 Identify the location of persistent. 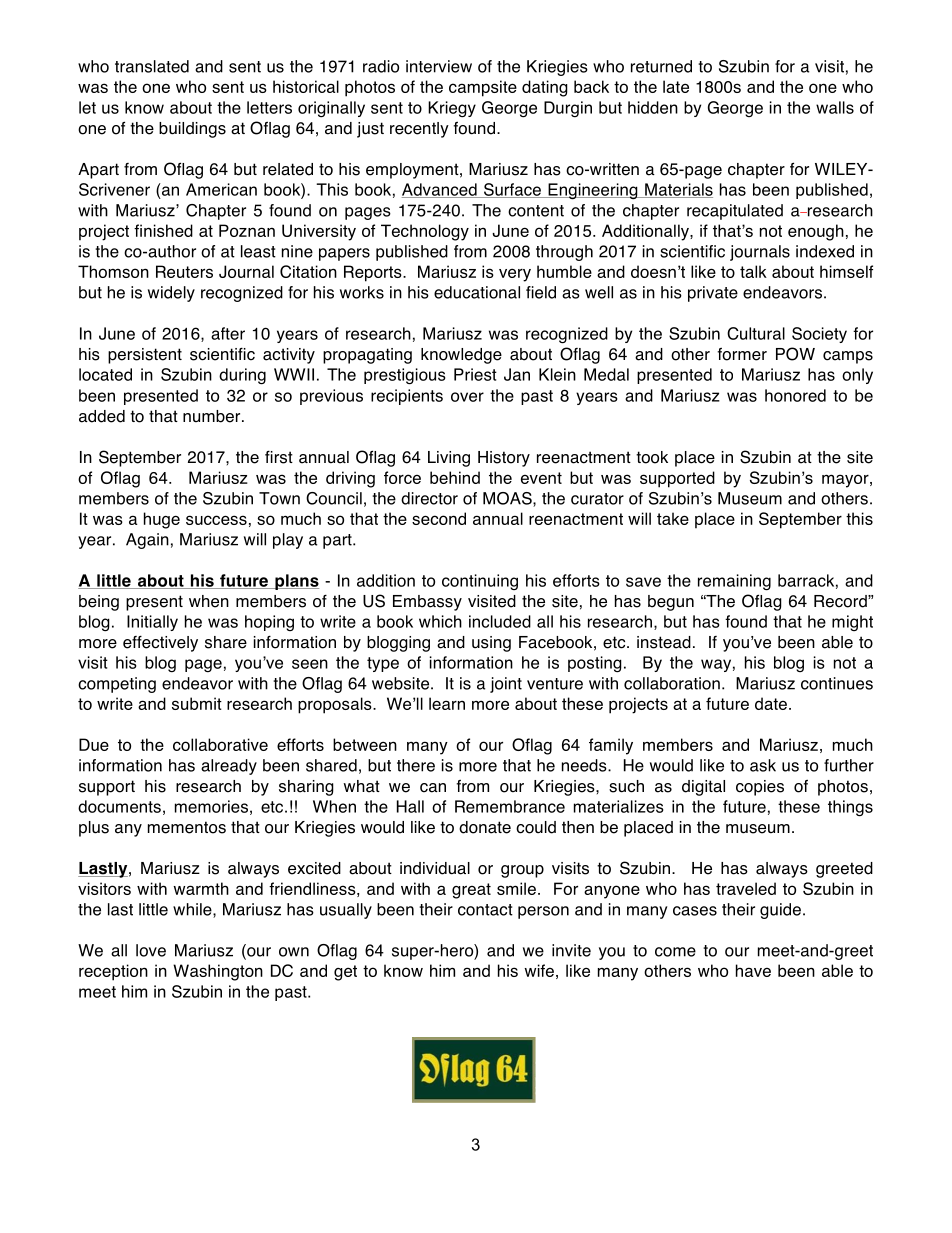
(145, 356).
